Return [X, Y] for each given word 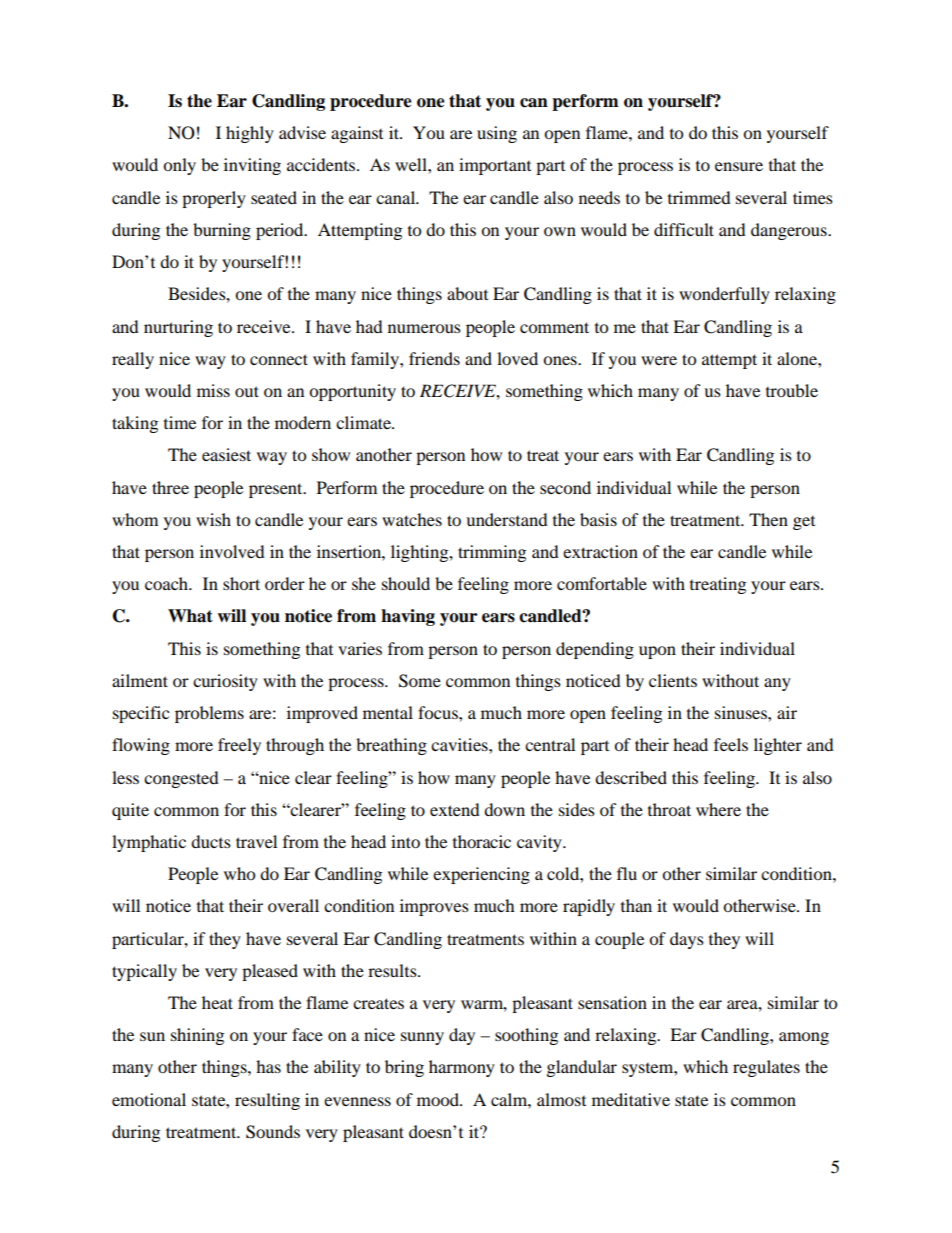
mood [439, 1099]
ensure [739, 166]
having [408, 617]
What [190, 616]
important [495, 166]
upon [657, 652]
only [179, 166]
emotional [149, 1099]
